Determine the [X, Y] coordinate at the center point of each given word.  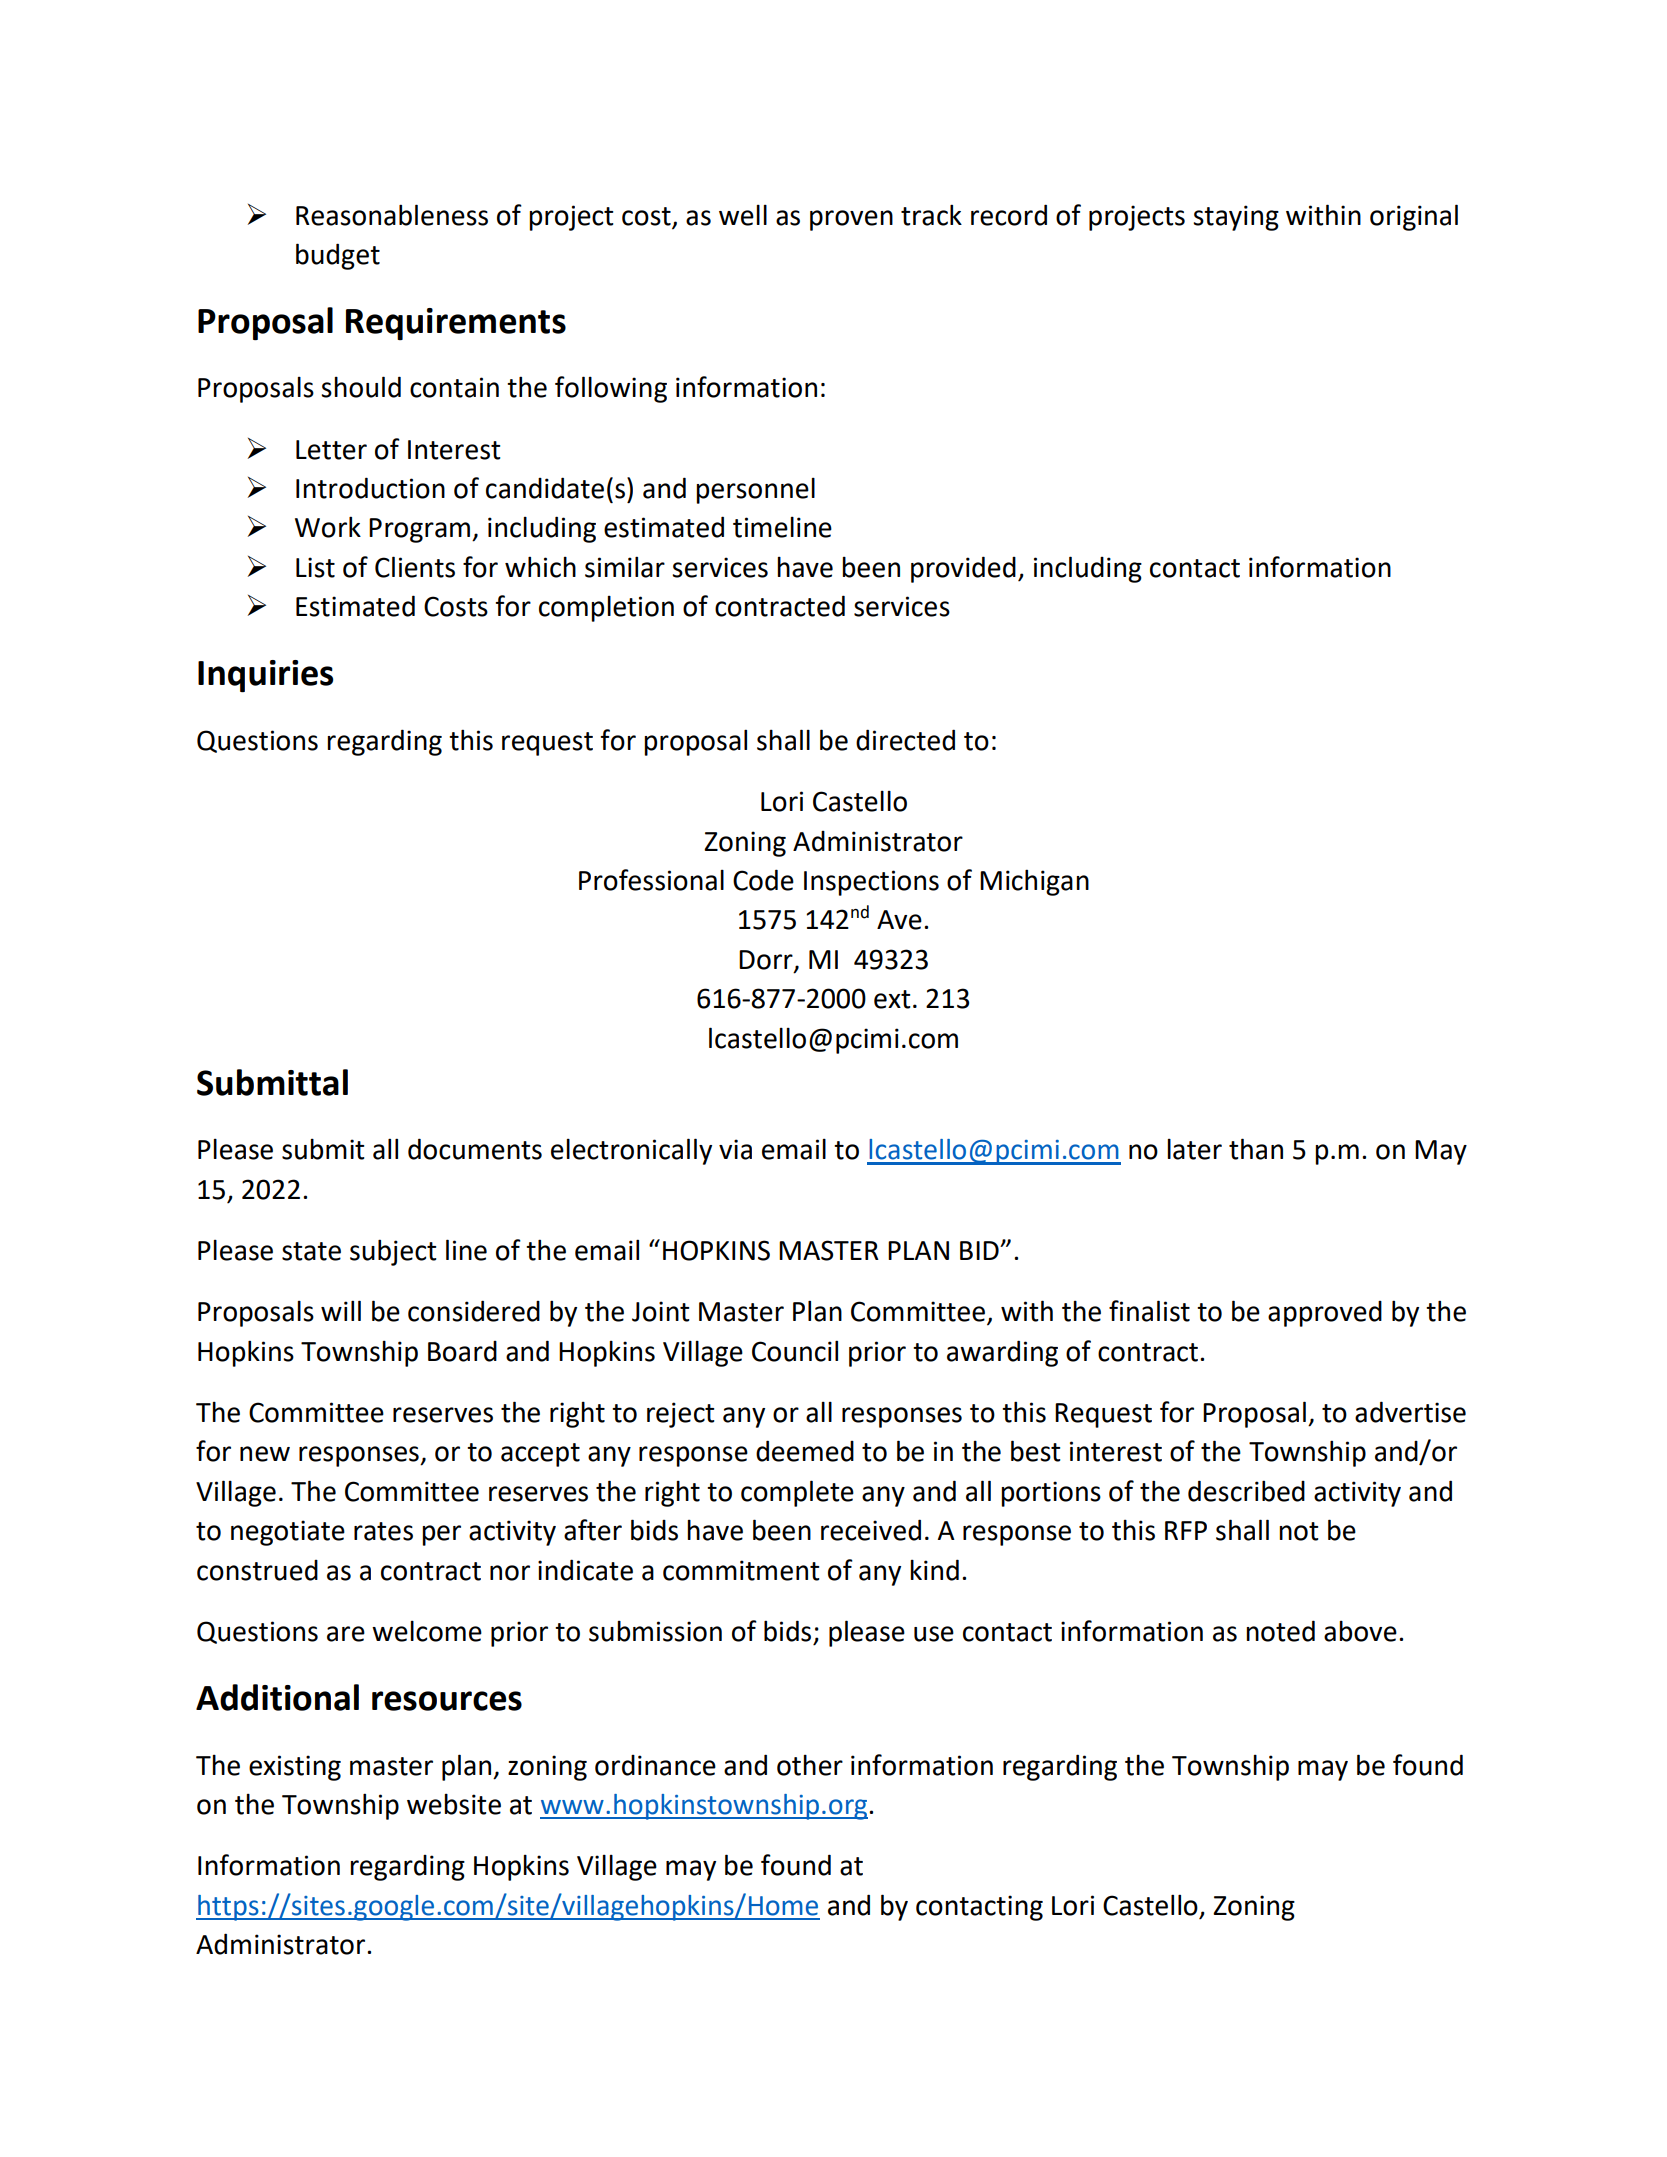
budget [338, 256]
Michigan [1034, 882]
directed [905, 740]
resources [447, 1701]
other [810, 1765]
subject [393, 1252]
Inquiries [265, 676]
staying [1236, 218]
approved [1325, 1314]
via [735, 1149]
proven [851, 220]
